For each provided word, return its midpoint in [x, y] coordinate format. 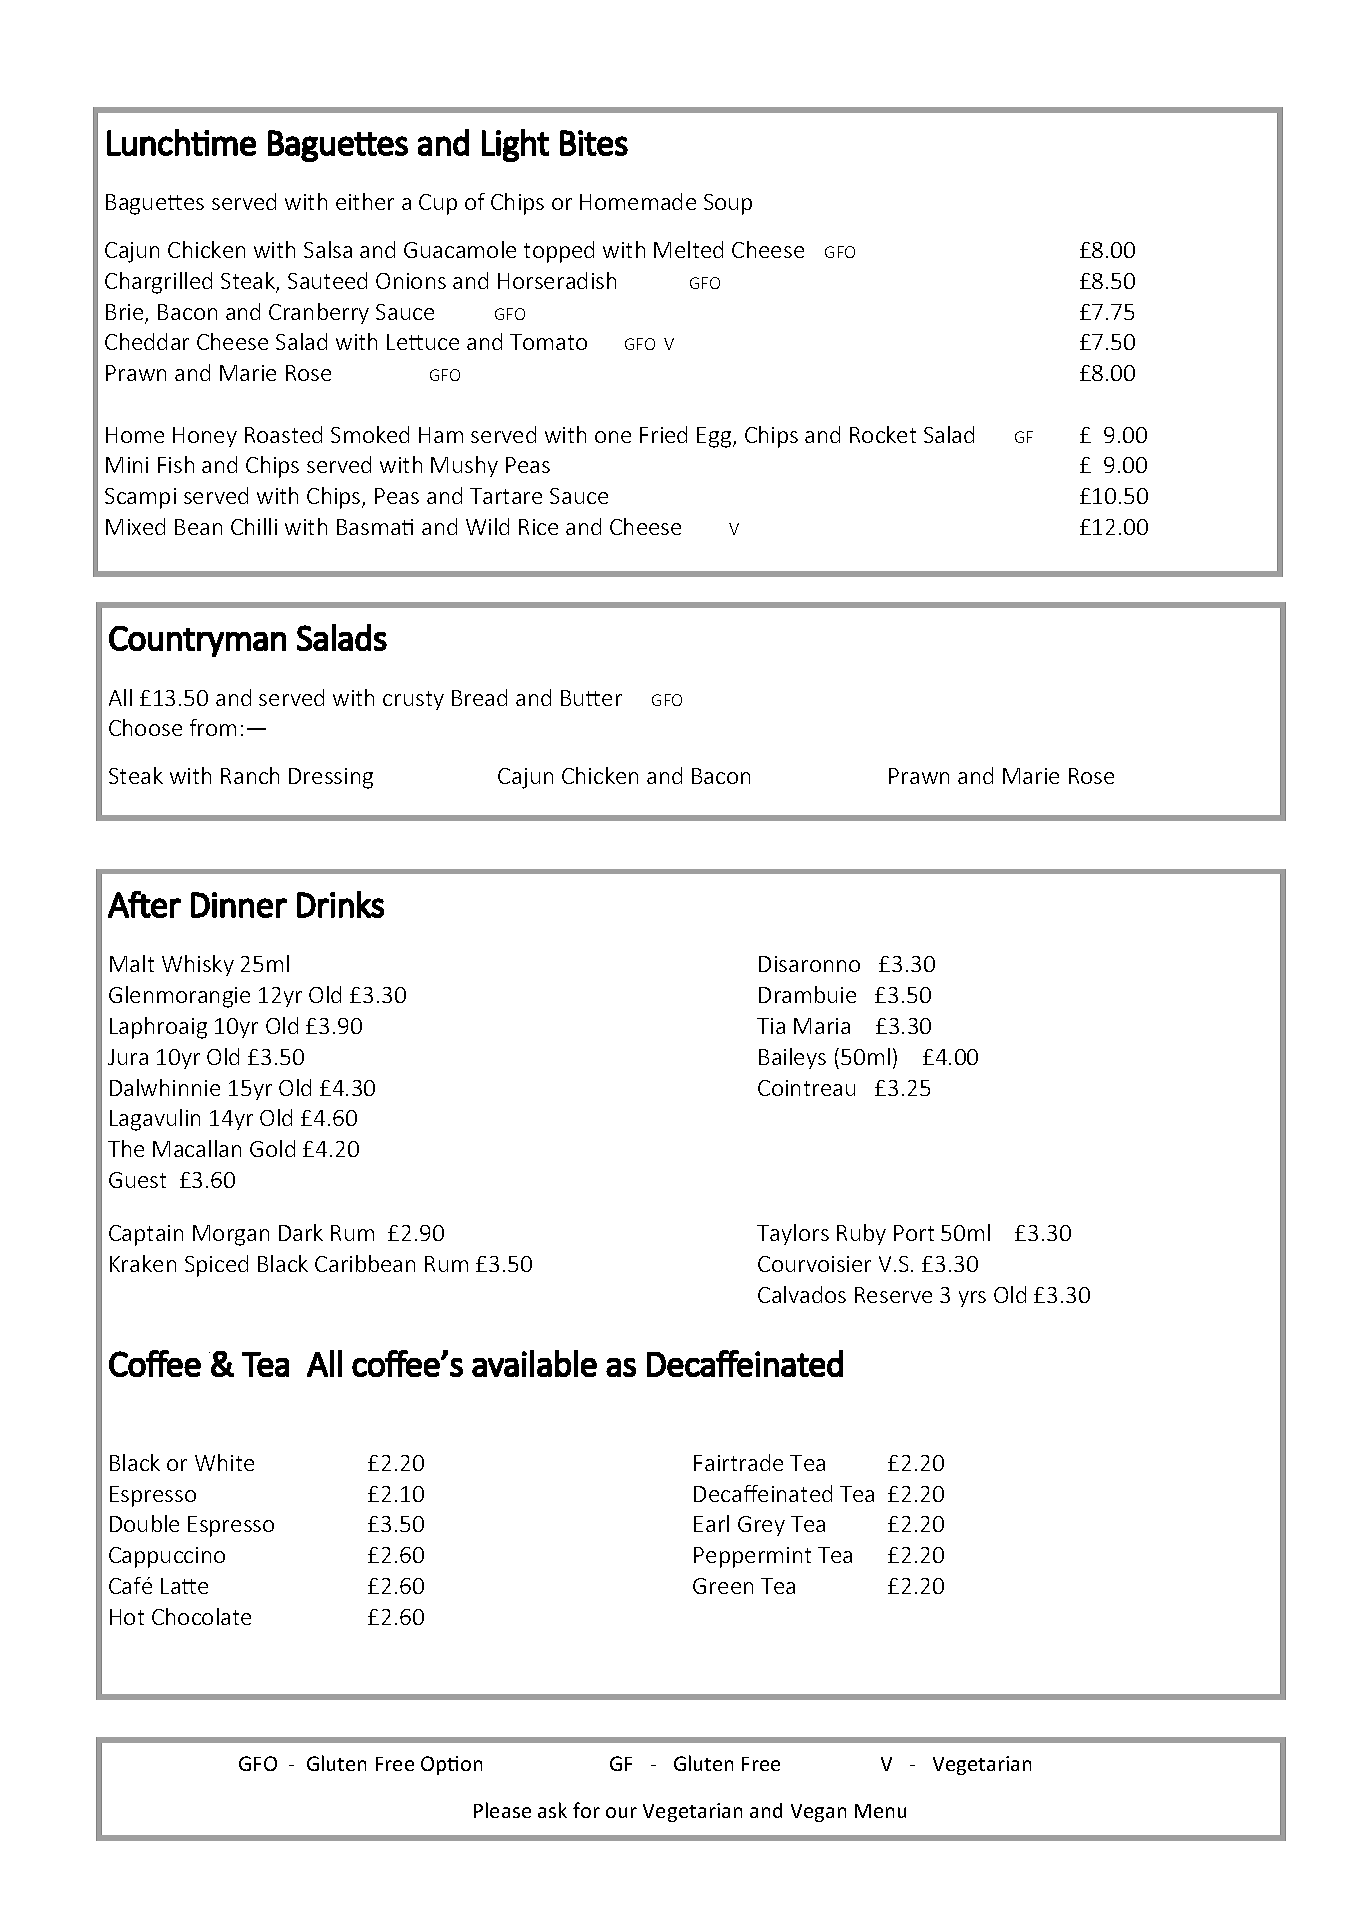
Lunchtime [181, 142]
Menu [880, 1811]
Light [515, 145]
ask [552, 1810]
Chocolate [201, 1616]
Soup [728, 204]
